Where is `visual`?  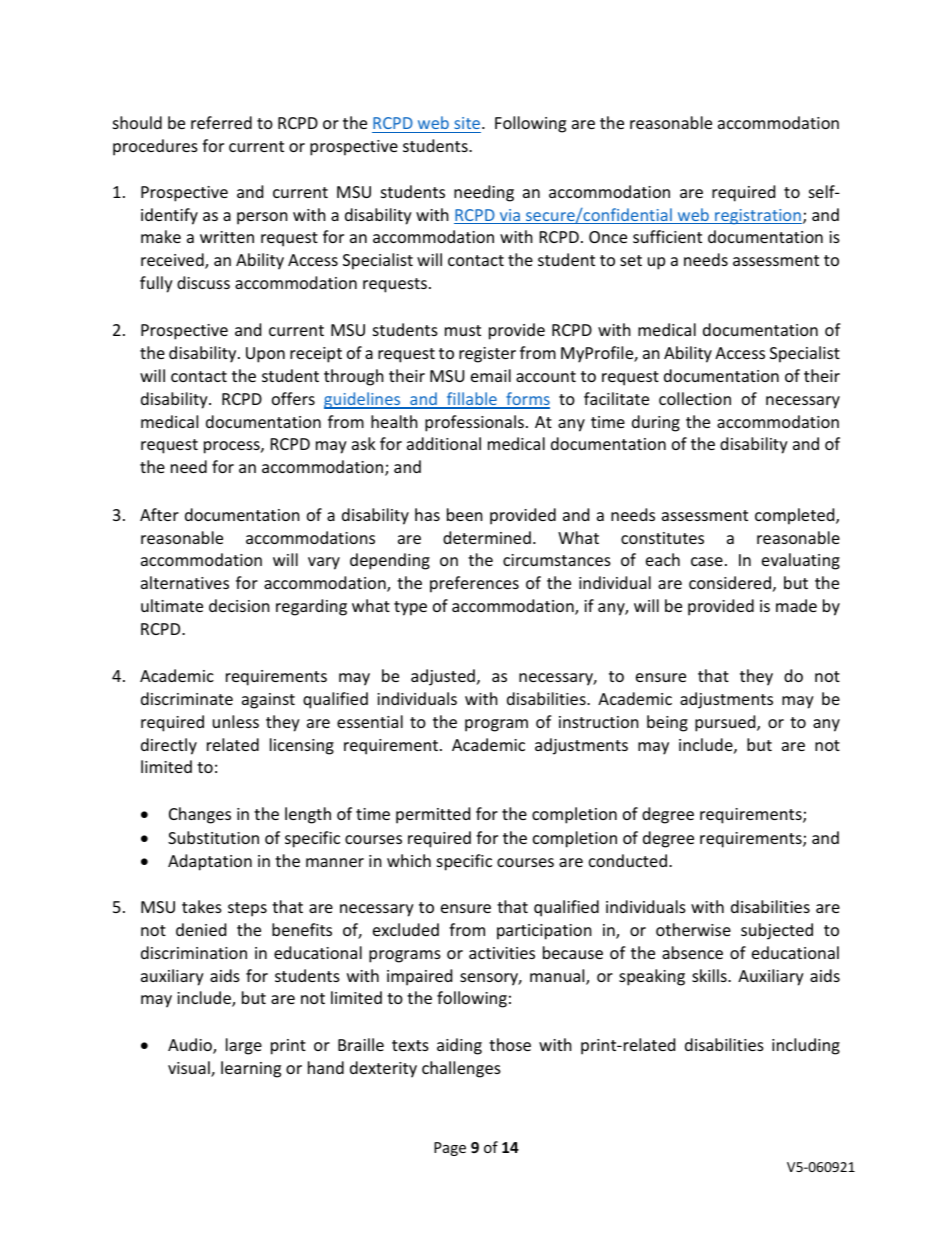 visual is located at coordinates (190, 1069).
